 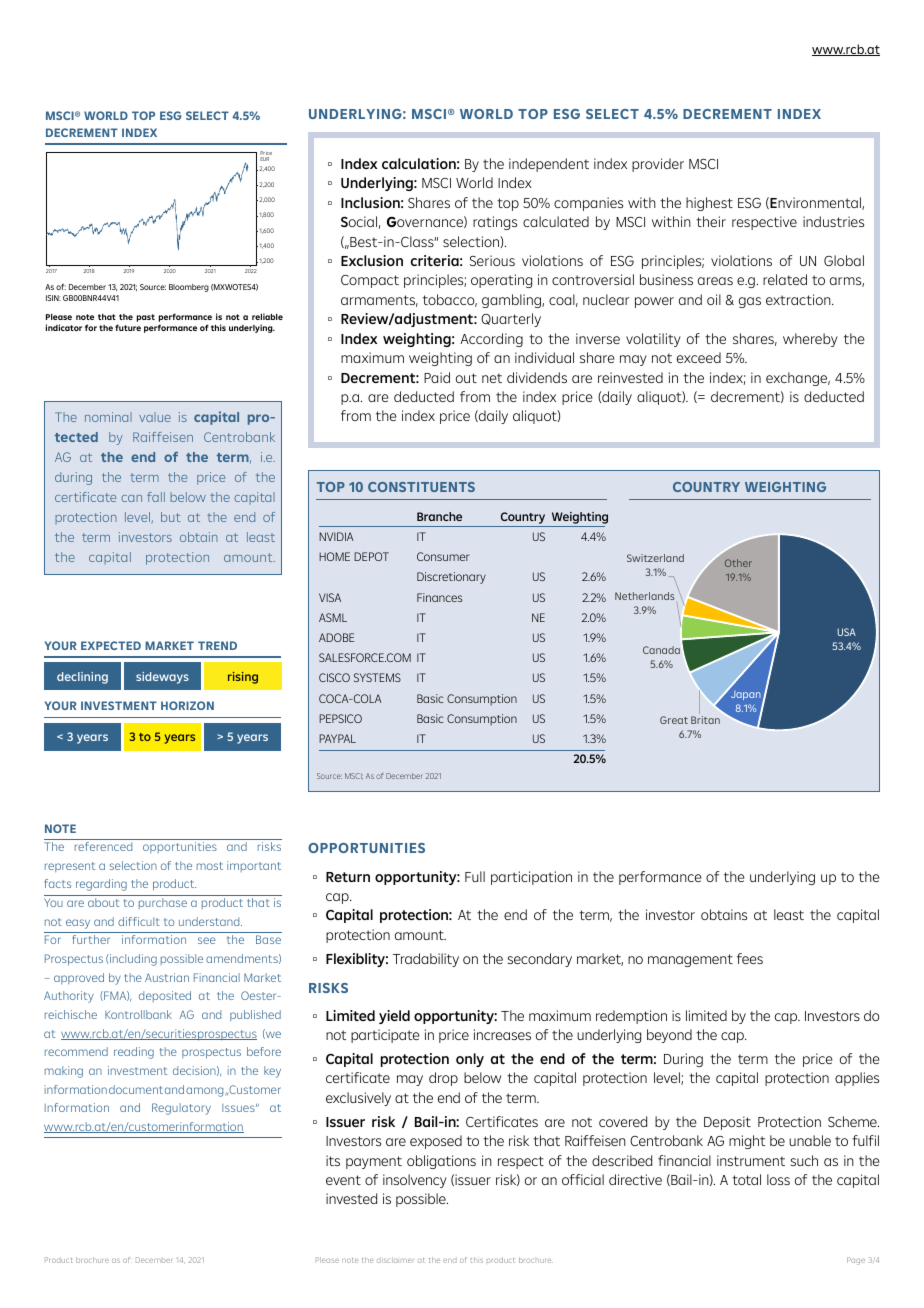 I want to click on highest, so click(x=709, y=204).
